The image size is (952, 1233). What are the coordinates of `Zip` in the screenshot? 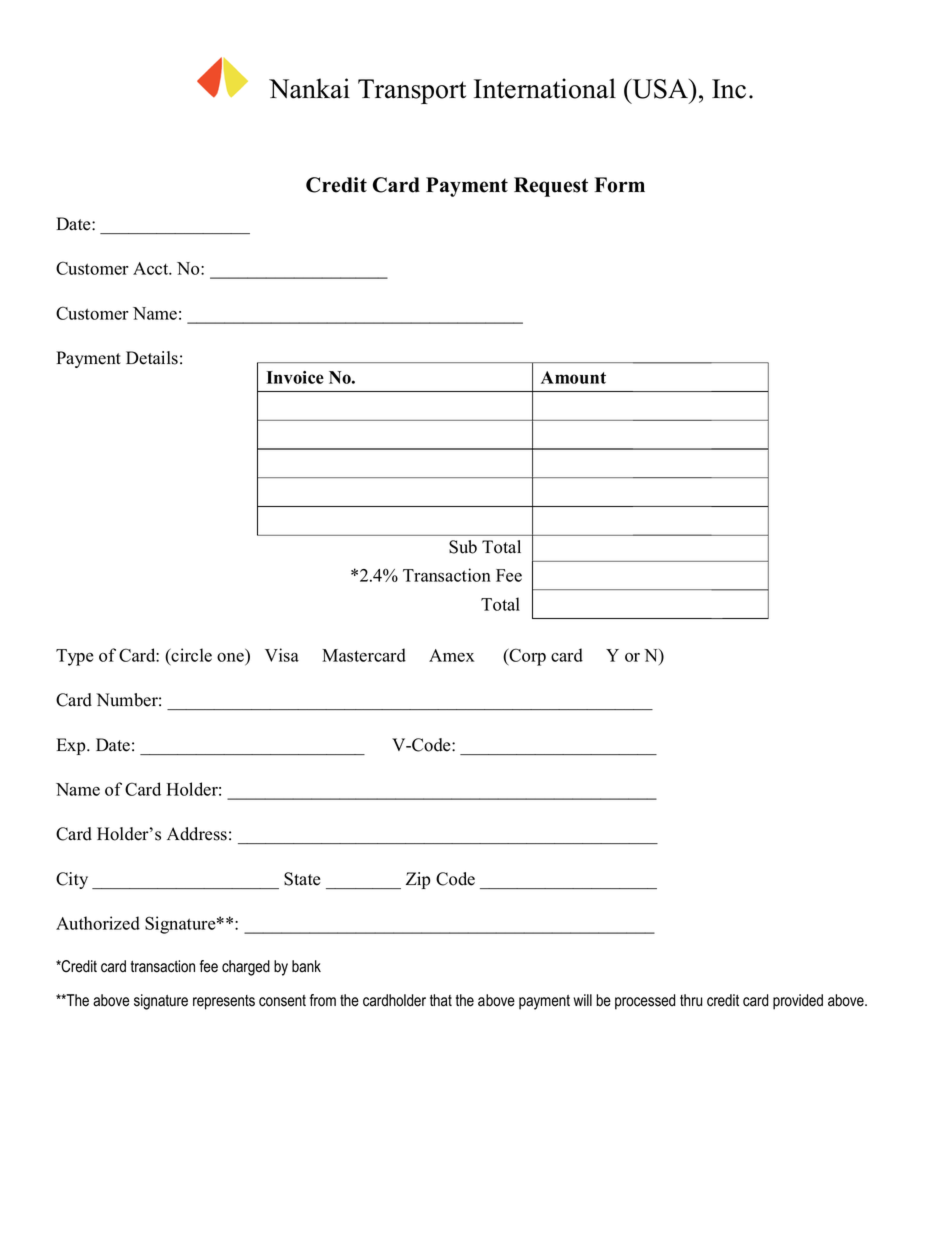 It's located at (418, 880).
